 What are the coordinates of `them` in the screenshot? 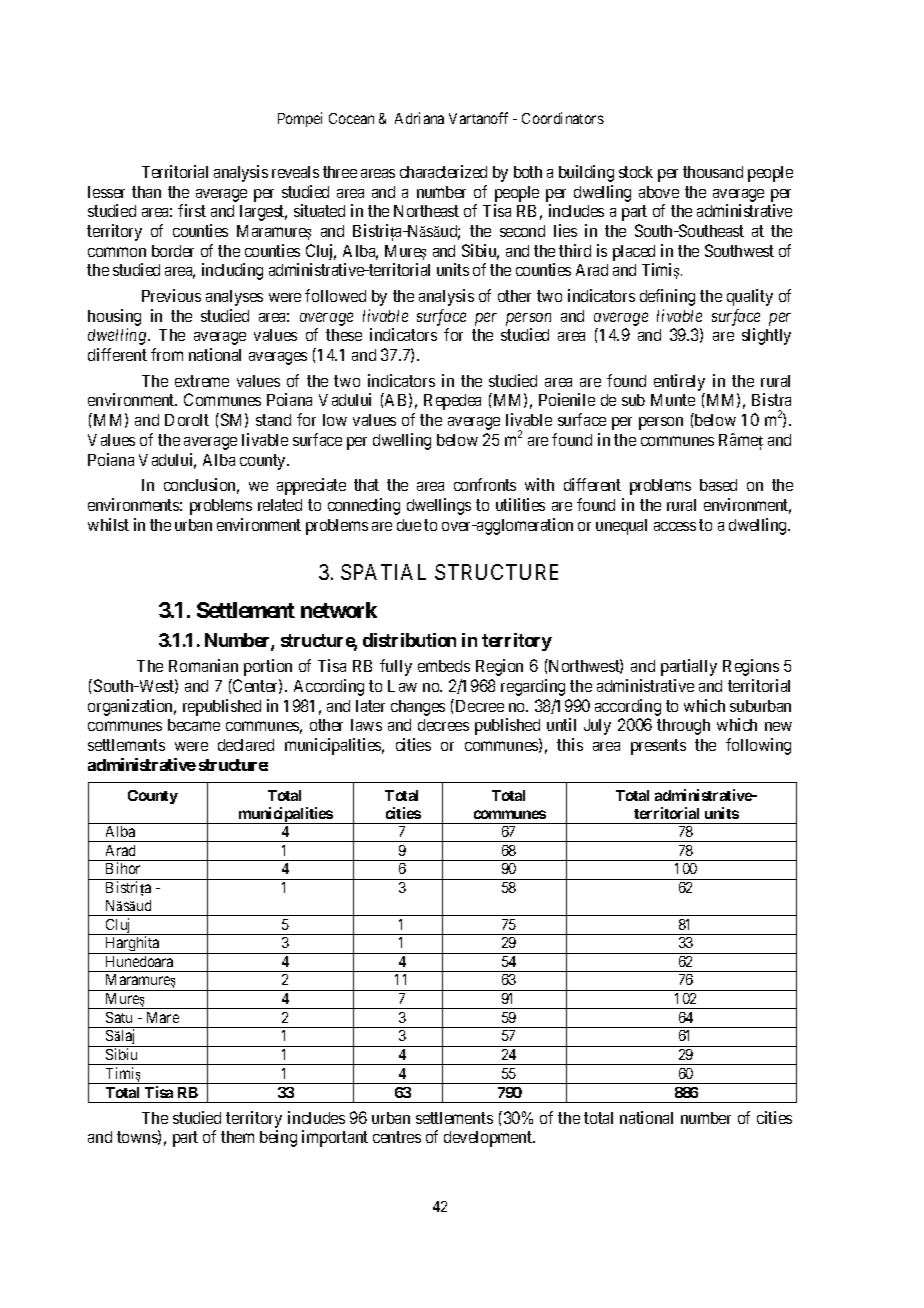 It's located at (237, 1137).
